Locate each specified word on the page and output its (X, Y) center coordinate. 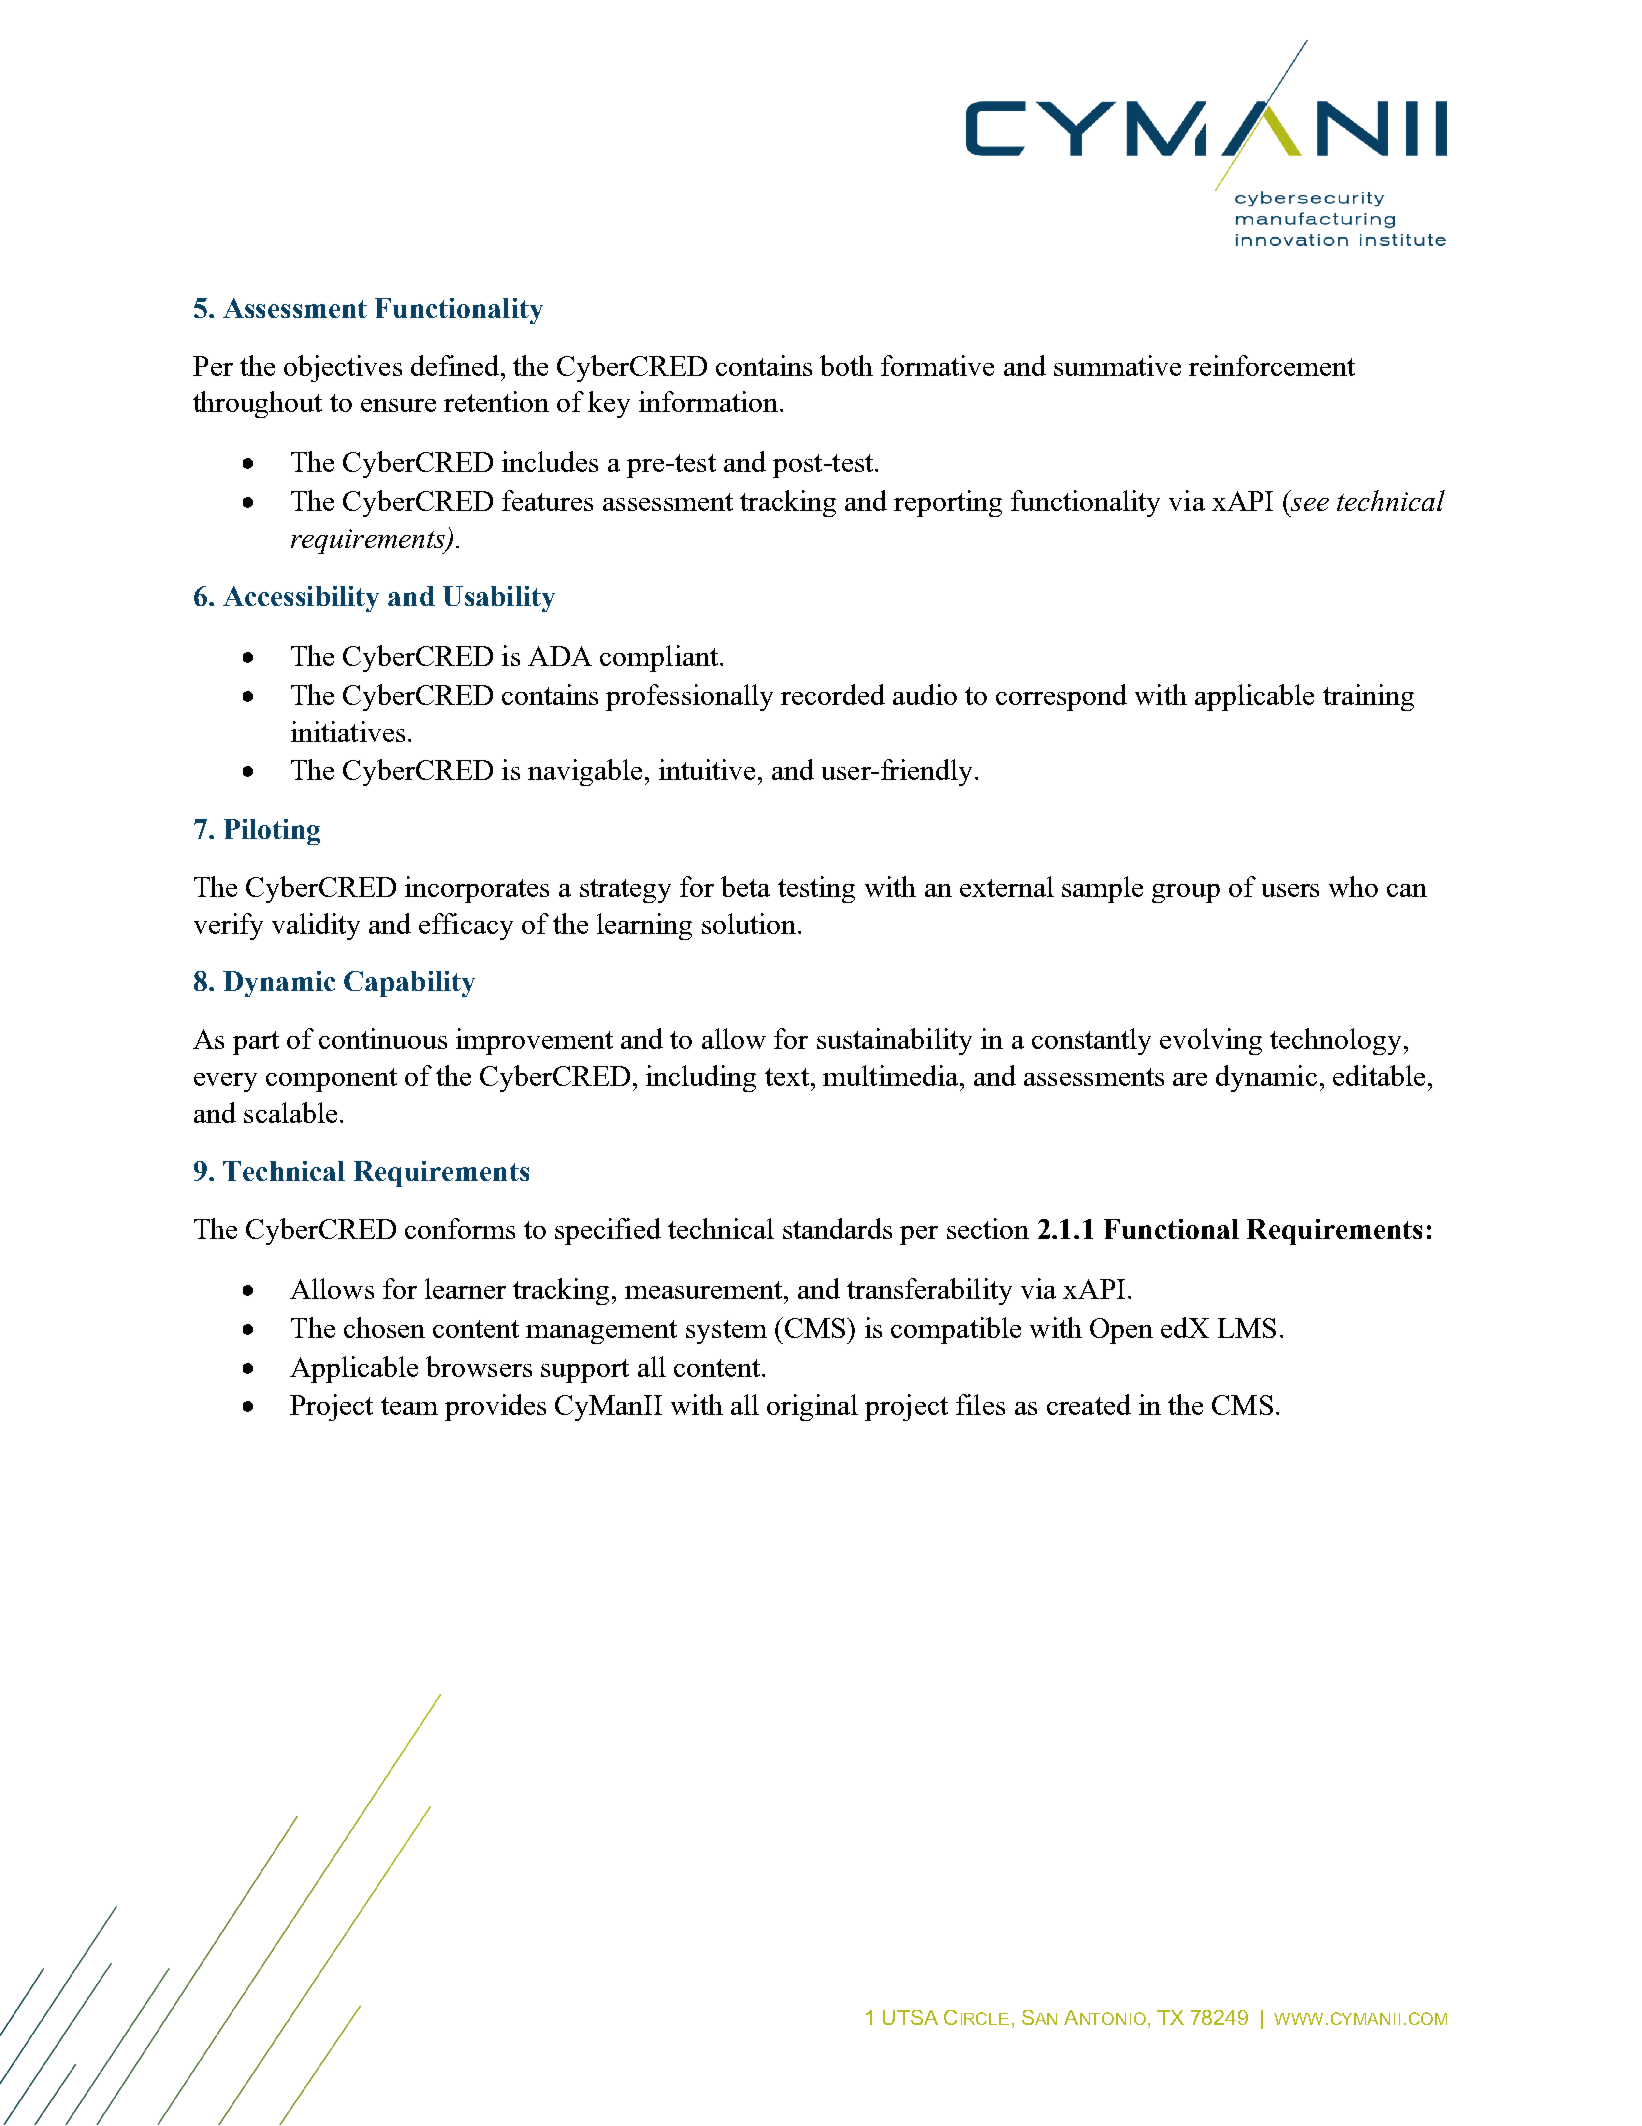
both (846, 365)
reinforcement (1272, 365)
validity (316, 926)
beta (745, 886)
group (1186, 893)
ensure (398, 405)
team (409, 1406)
